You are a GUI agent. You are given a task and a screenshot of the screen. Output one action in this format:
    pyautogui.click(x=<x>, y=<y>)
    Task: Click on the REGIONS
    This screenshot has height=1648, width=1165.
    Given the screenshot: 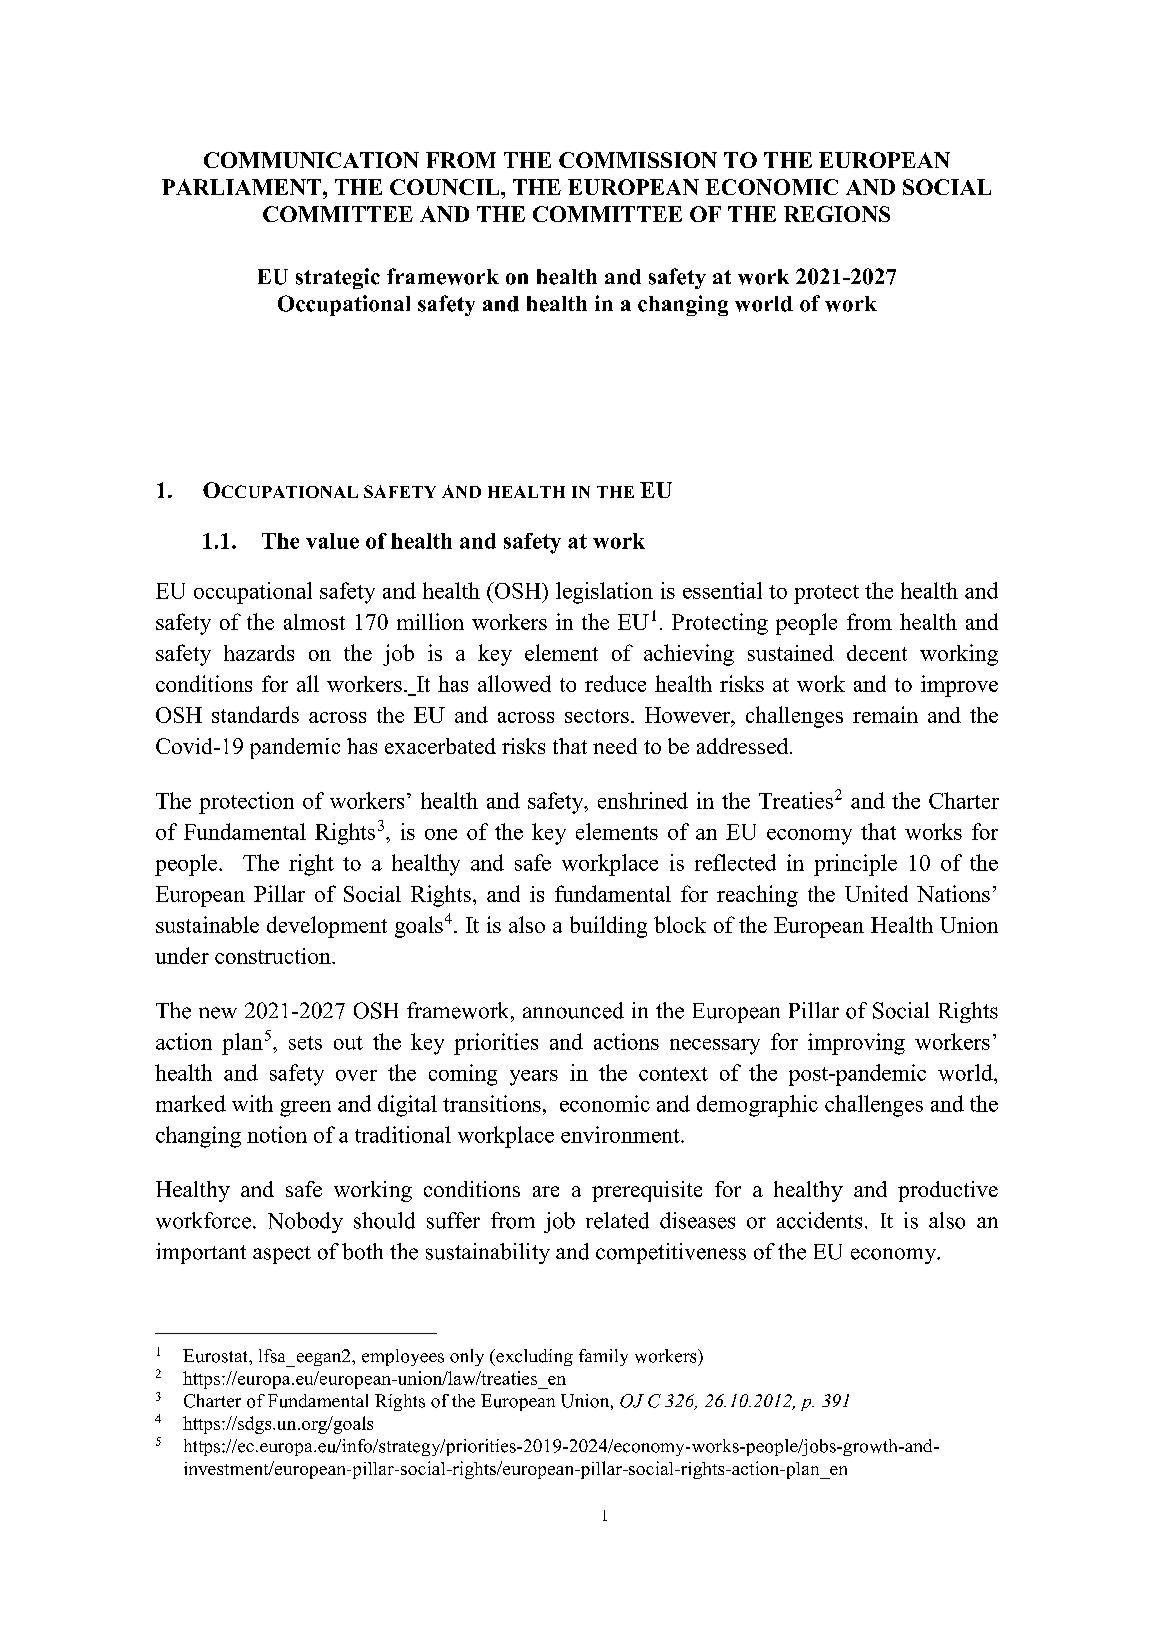 What is the action you would take?
    pyautogui.click(x=837, y=214)
